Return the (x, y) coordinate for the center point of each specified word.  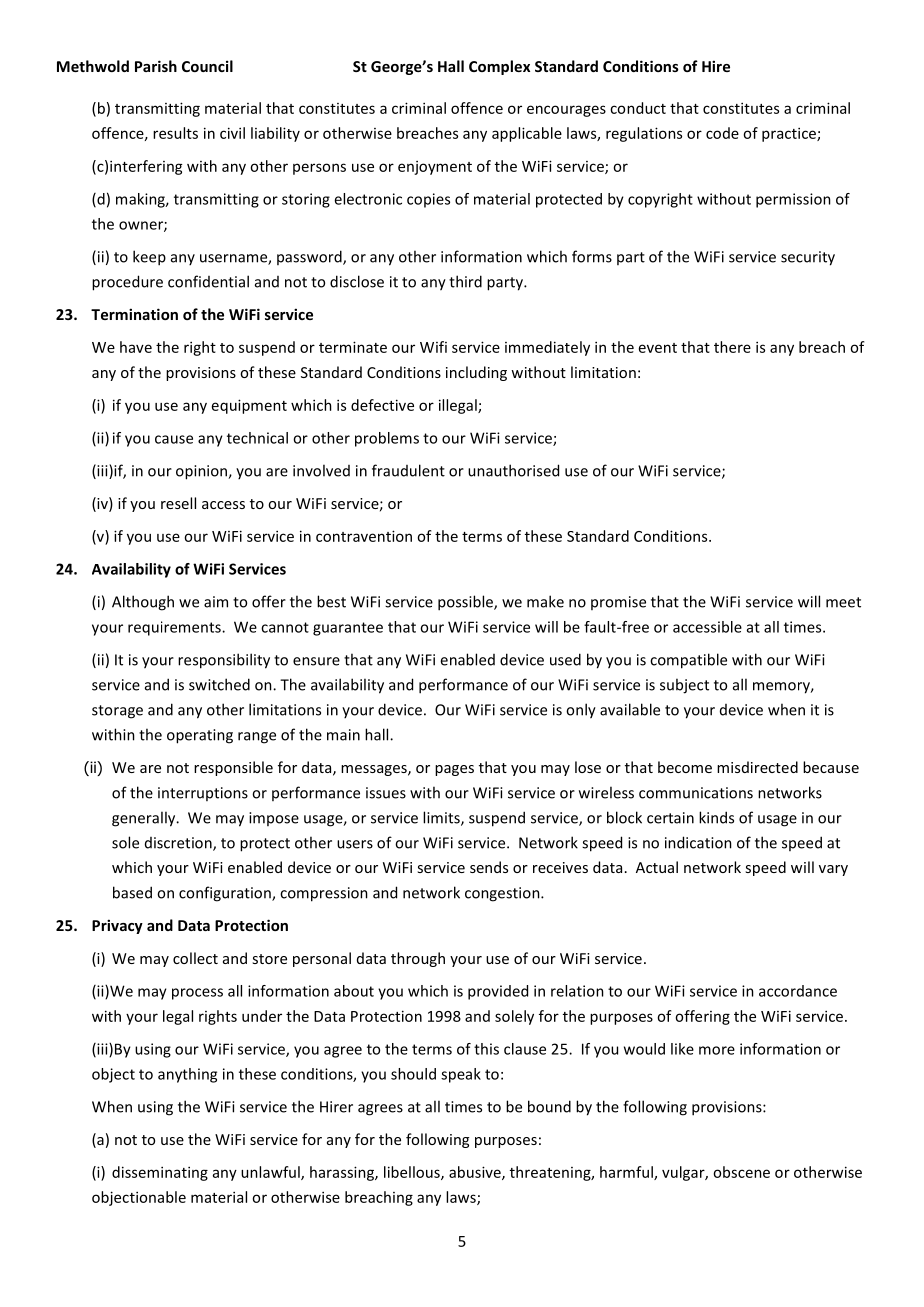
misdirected (757, 767)
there (732, 347)
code (722, 133)
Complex (499, 67)
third (465, 281)
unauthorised (513, 470)
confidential (208, 281)
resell (178, 503)
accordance (798, 991)
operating (200, 736)
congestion (503, 894)
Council (207, 66)
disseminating (160, 1173)
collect (195, 958)
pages (454, 770)
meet (843, 602)
